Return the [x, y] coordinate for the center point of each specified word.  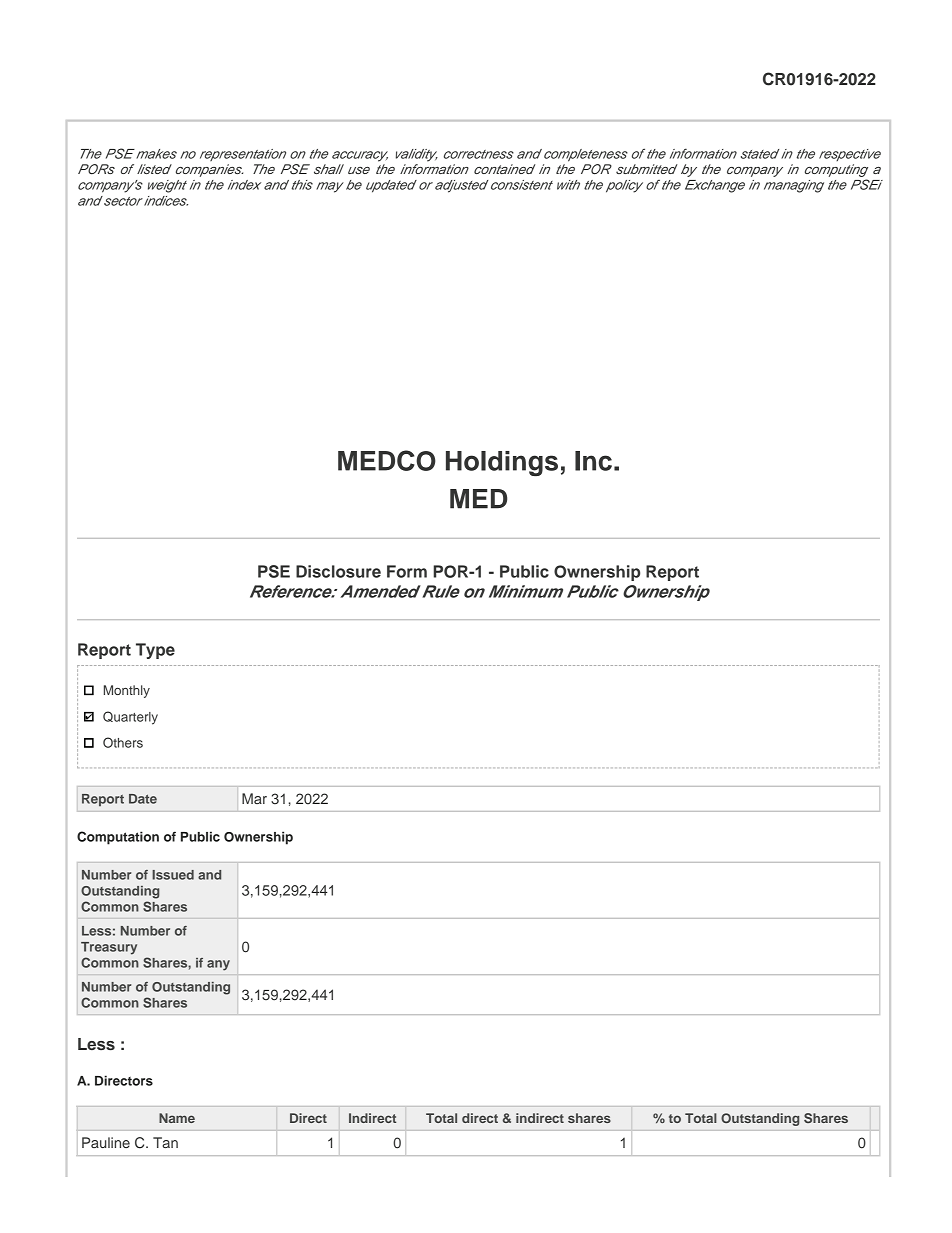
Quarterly [130, 718]
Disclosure [338, 571]
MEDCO [387, 460]
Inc [593, 461]
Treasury [109, 948]
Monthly [127, 691]
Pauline [106, 1142]
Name [177, 1118]
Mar [254, 798]
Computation [118, 838]
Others [123, 742]
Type [155, 651]
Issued [173, 875]
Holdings [502, 463]
